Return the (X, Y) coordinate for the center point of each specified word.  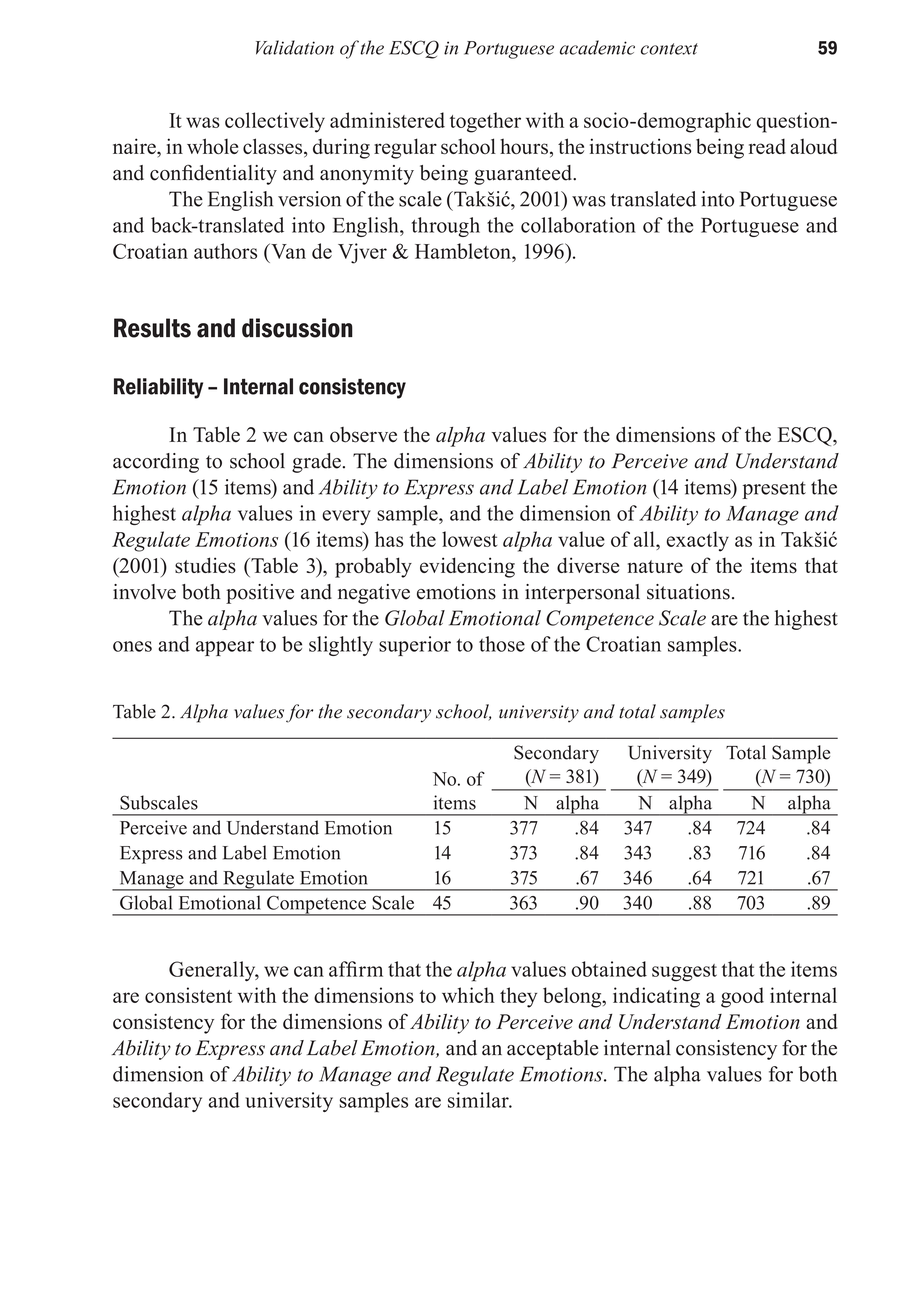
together (485, 122)
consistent (188, 995)
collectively (275, 122)
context (669, 49)
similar (479, 1100)
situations (688, 592)
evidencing (467, 567)
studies (205, 565)
